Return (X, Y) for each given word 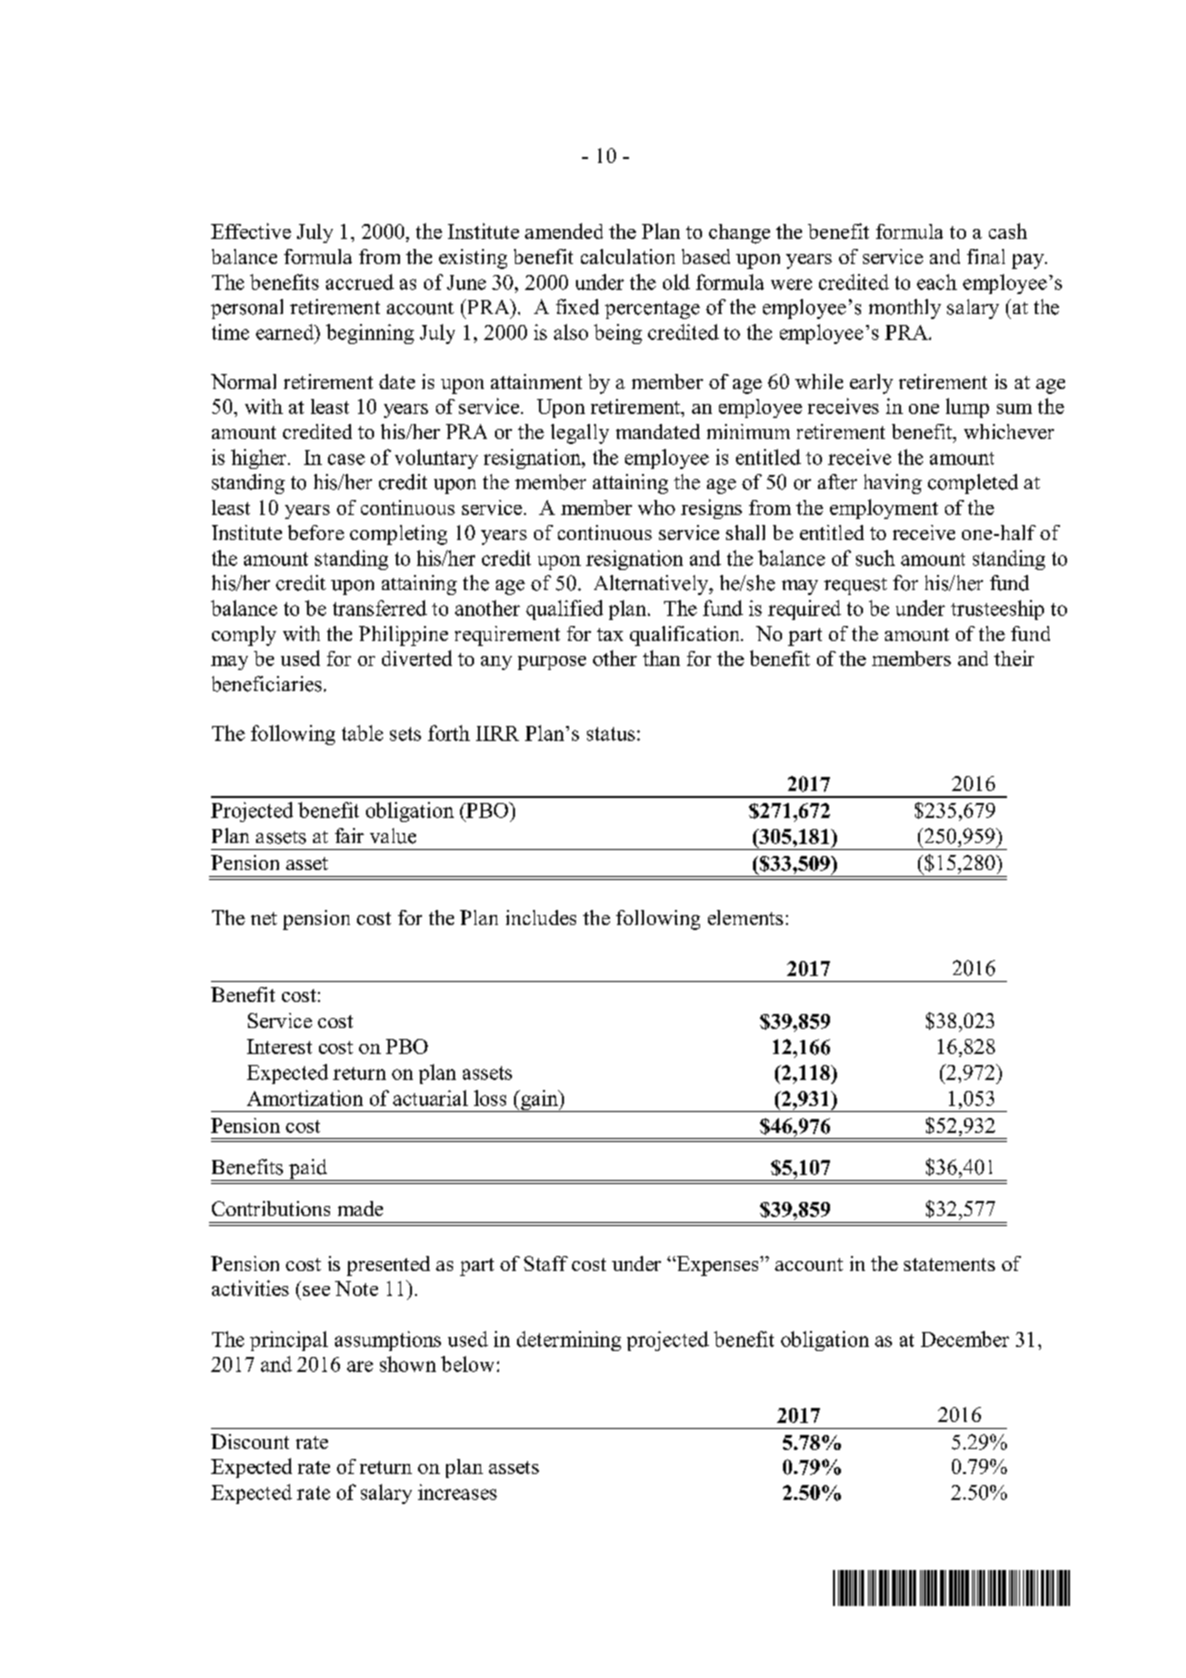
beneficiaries (267, 684)
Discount (250, 1441)
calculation (628, 256)
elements (745, 917)
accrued (360, 282)
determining (569, 1341)
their (1014, 658)
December (965, 1339)
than (661, 658)
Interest (279, 1046)
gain (539, 1101)
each (937, 282)
